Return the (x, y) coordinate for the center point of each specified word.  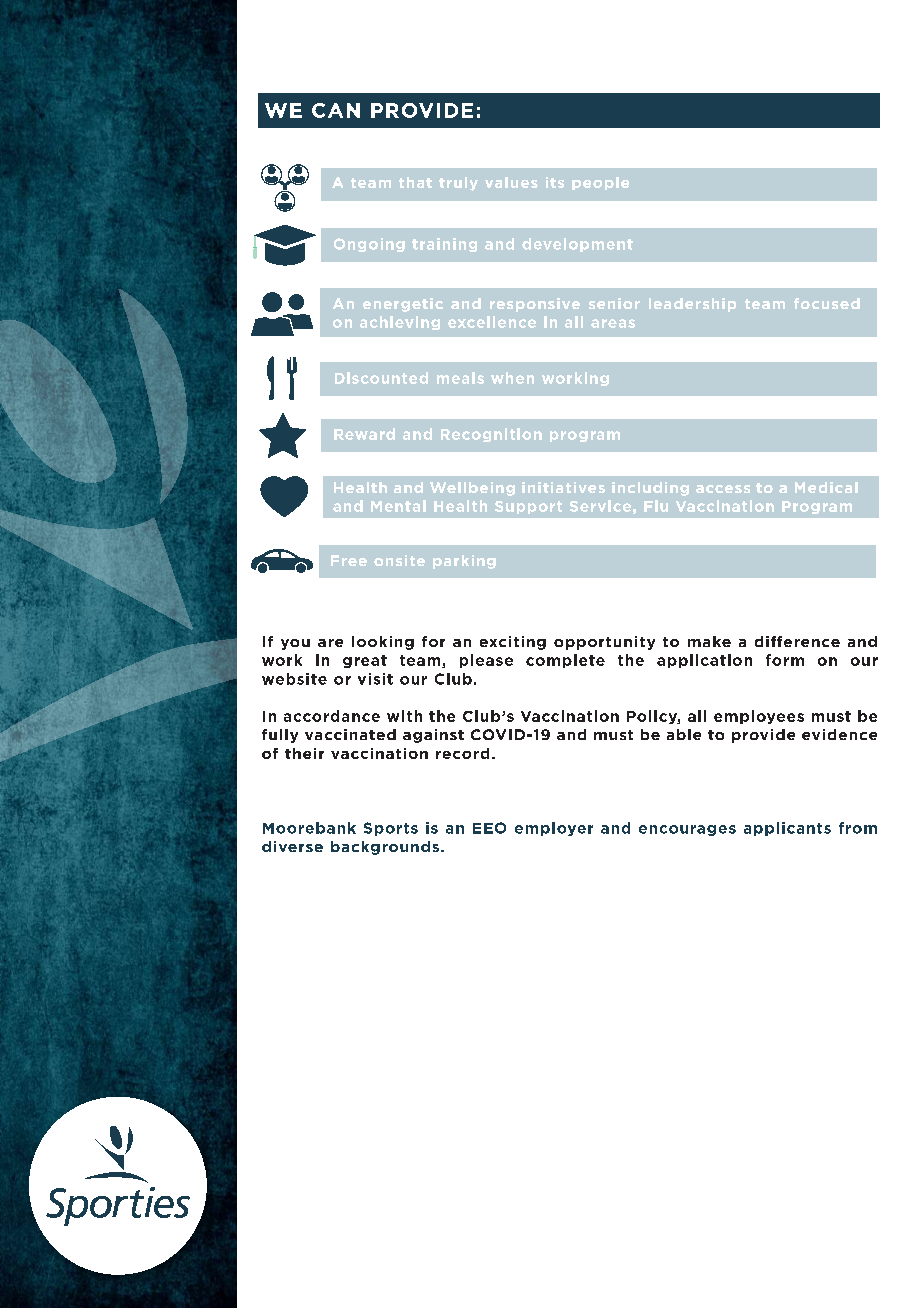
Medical (826, 487)
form (785, 660)
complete (565, 661)
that (415, 182)
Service (600, 506)
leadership (692, 305)
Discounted (381, 378)
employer (554, 829)
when (512, 378)
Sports (391, 829)
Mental (398, 506)
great (365, 661)
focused (827, 303)
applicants (787, 829)
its (555, 182)
